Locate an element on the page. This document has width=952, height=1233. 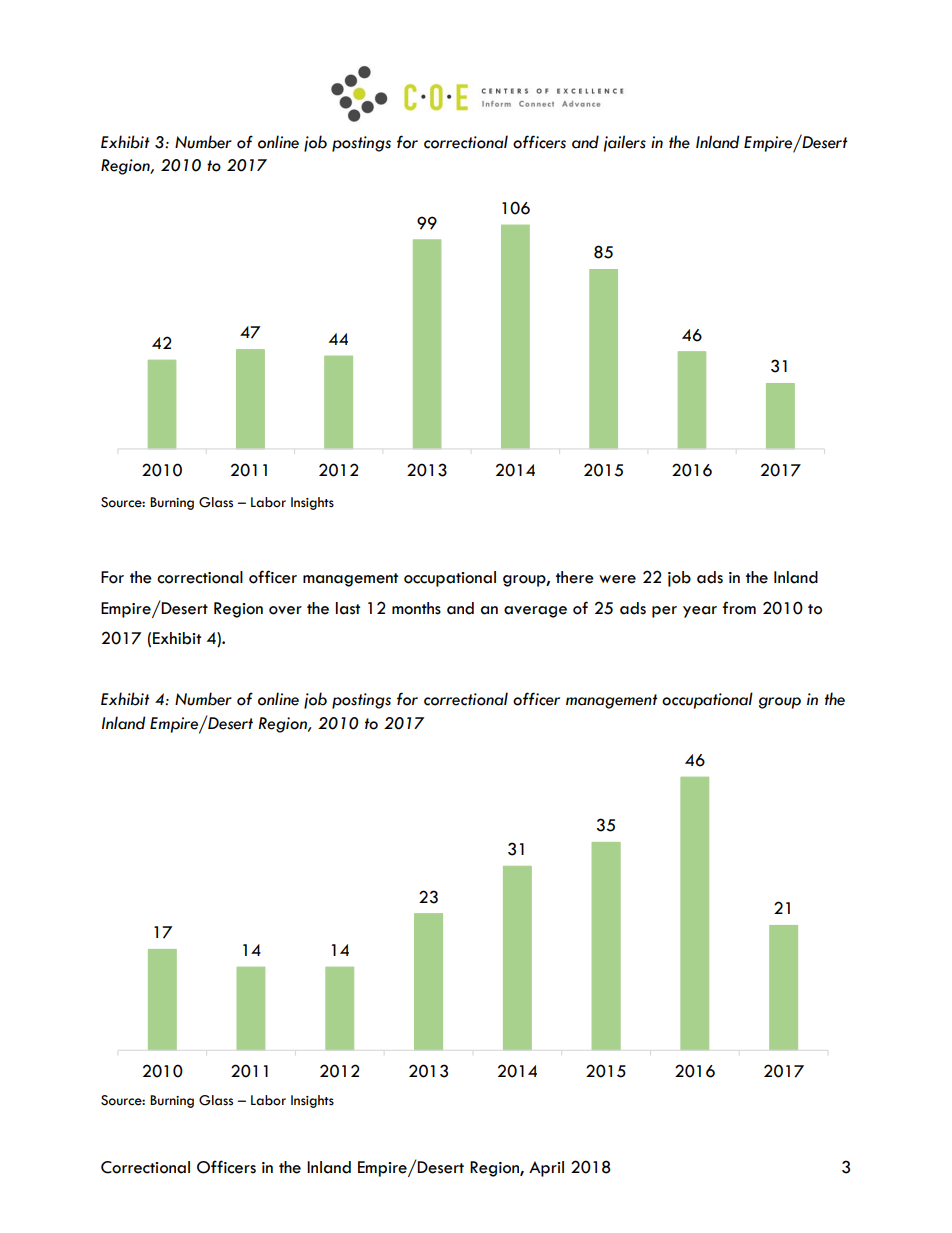
average is located at coordinates (535, 612).
